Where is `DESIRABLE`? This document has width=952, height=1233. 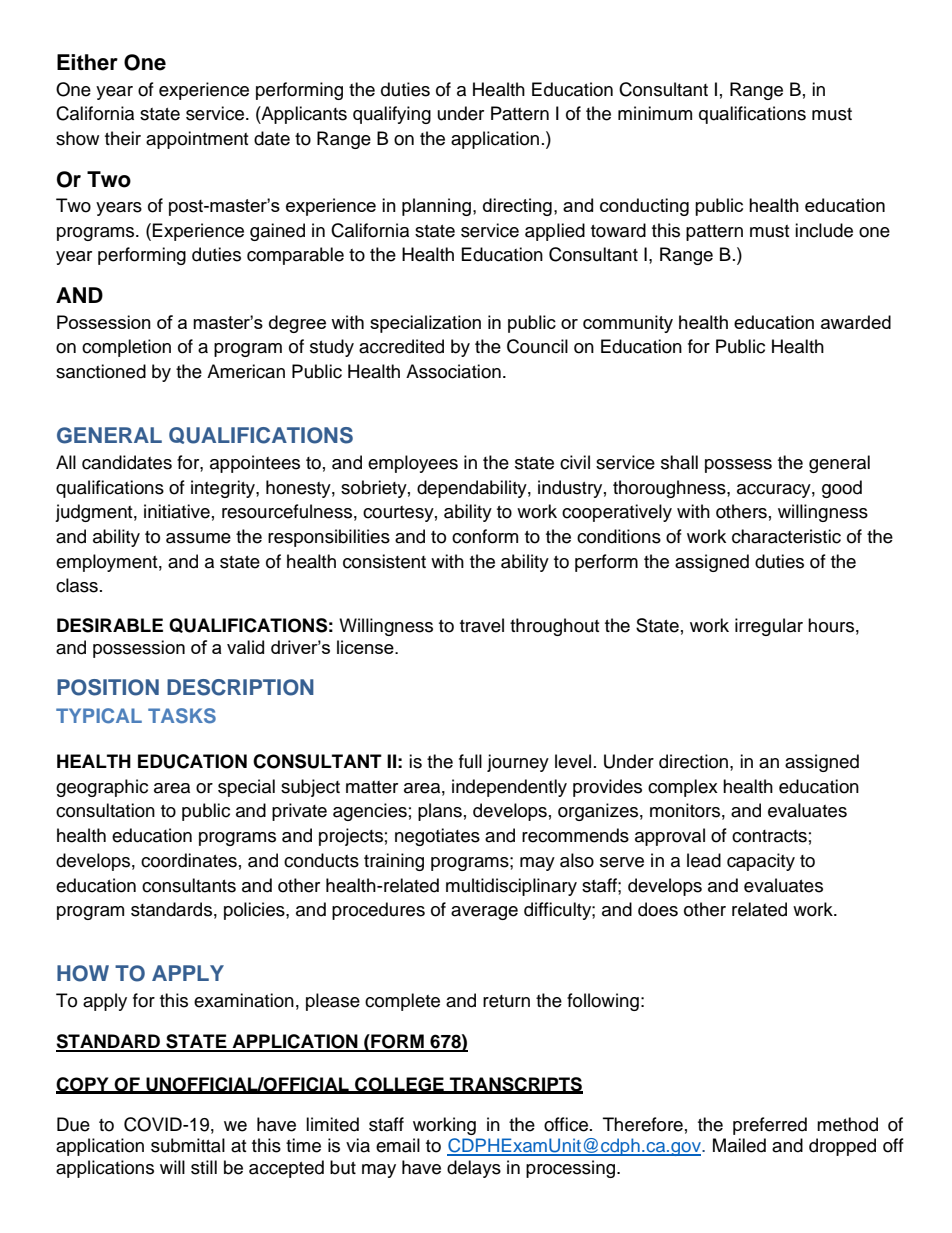 DESIRABLE is located at coordinates (110, 625).
